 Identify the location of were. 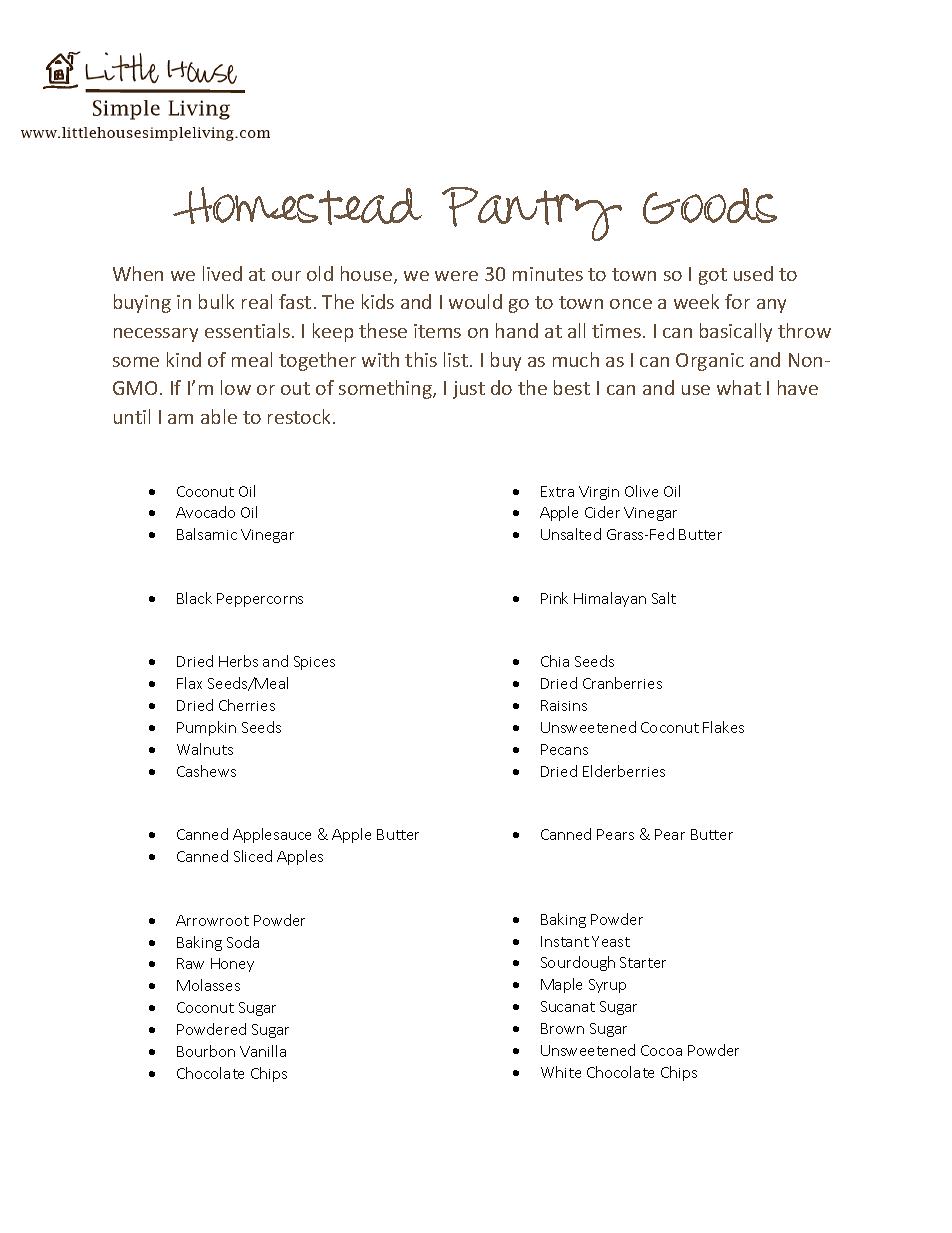
(456, 276).
